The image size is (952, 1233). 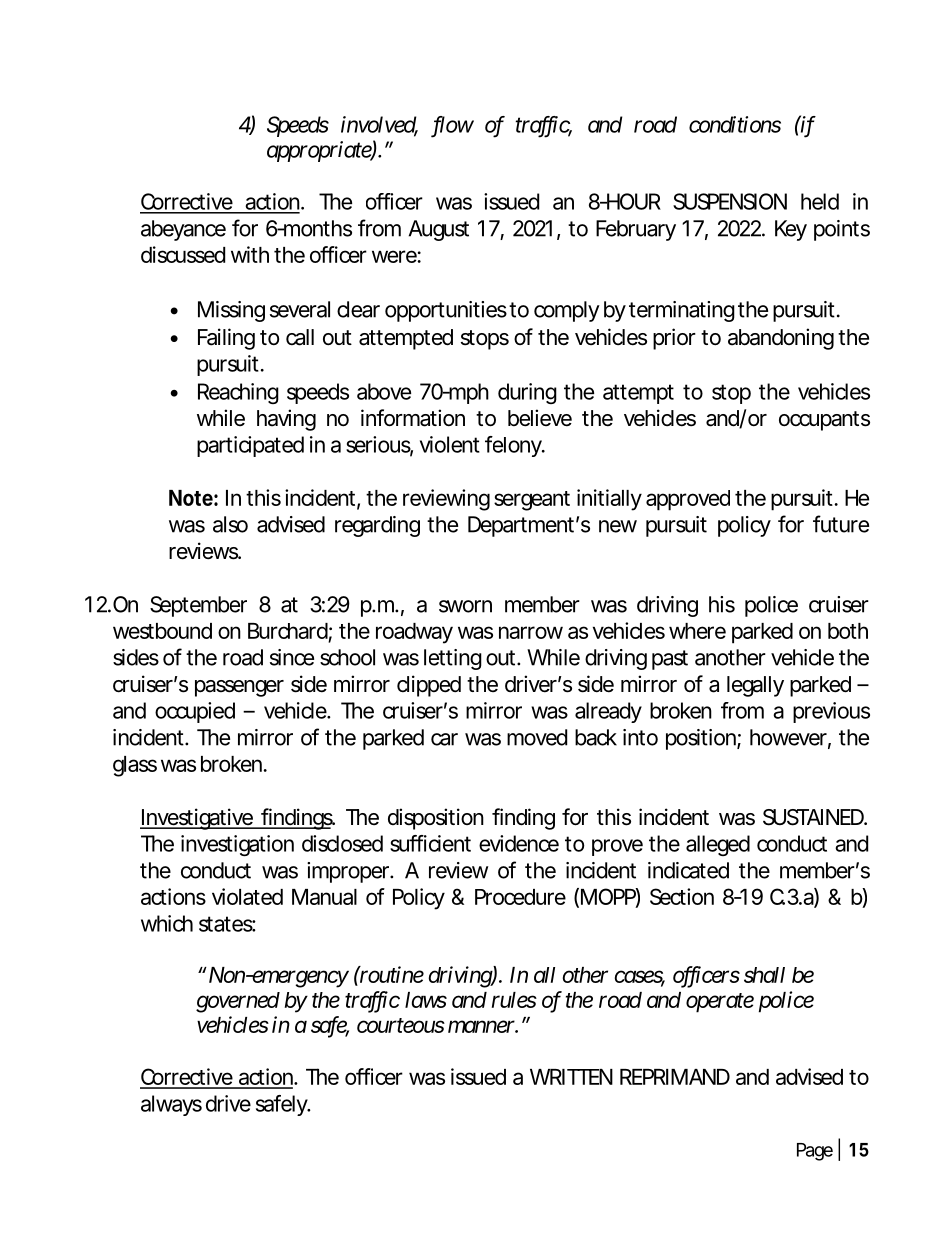 I want to click on legally, so click(x=755, y=686).
